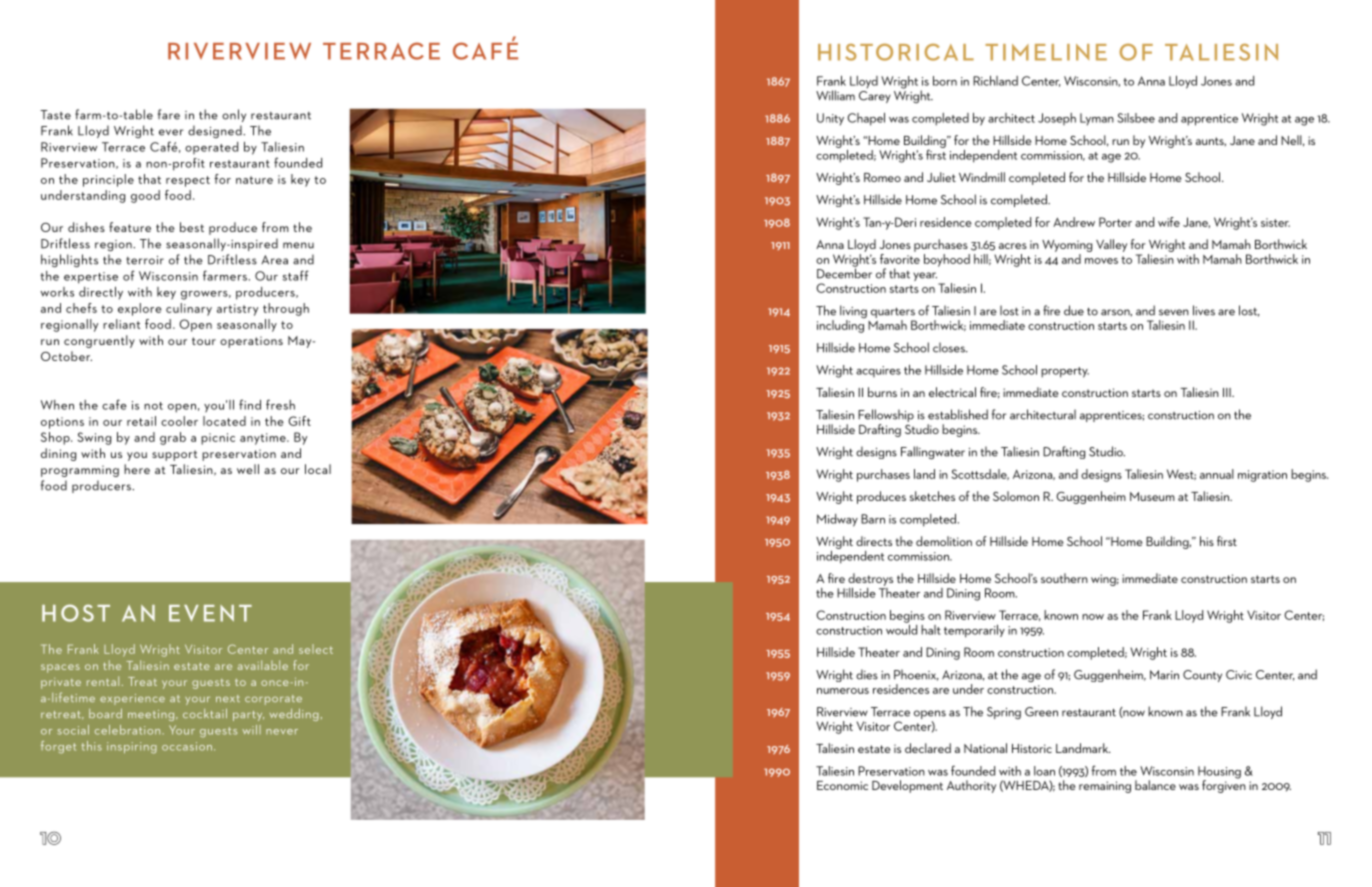 This page has height=887, width=1372. Describe the element at coordinates (179, 421) in the page. I see `cooler` at that location.
